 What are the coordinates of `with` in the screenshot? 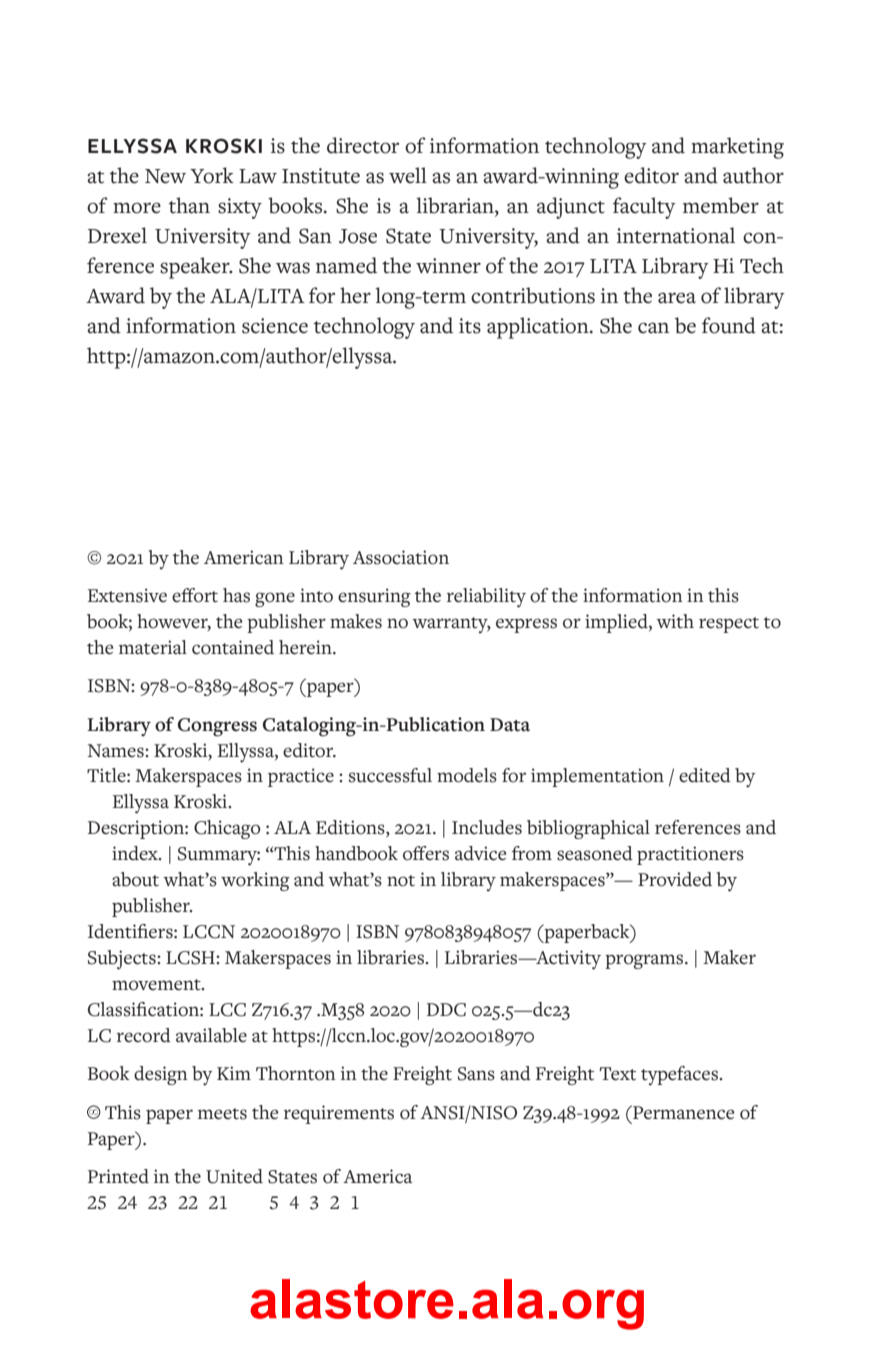 It's located at (675, 621).
